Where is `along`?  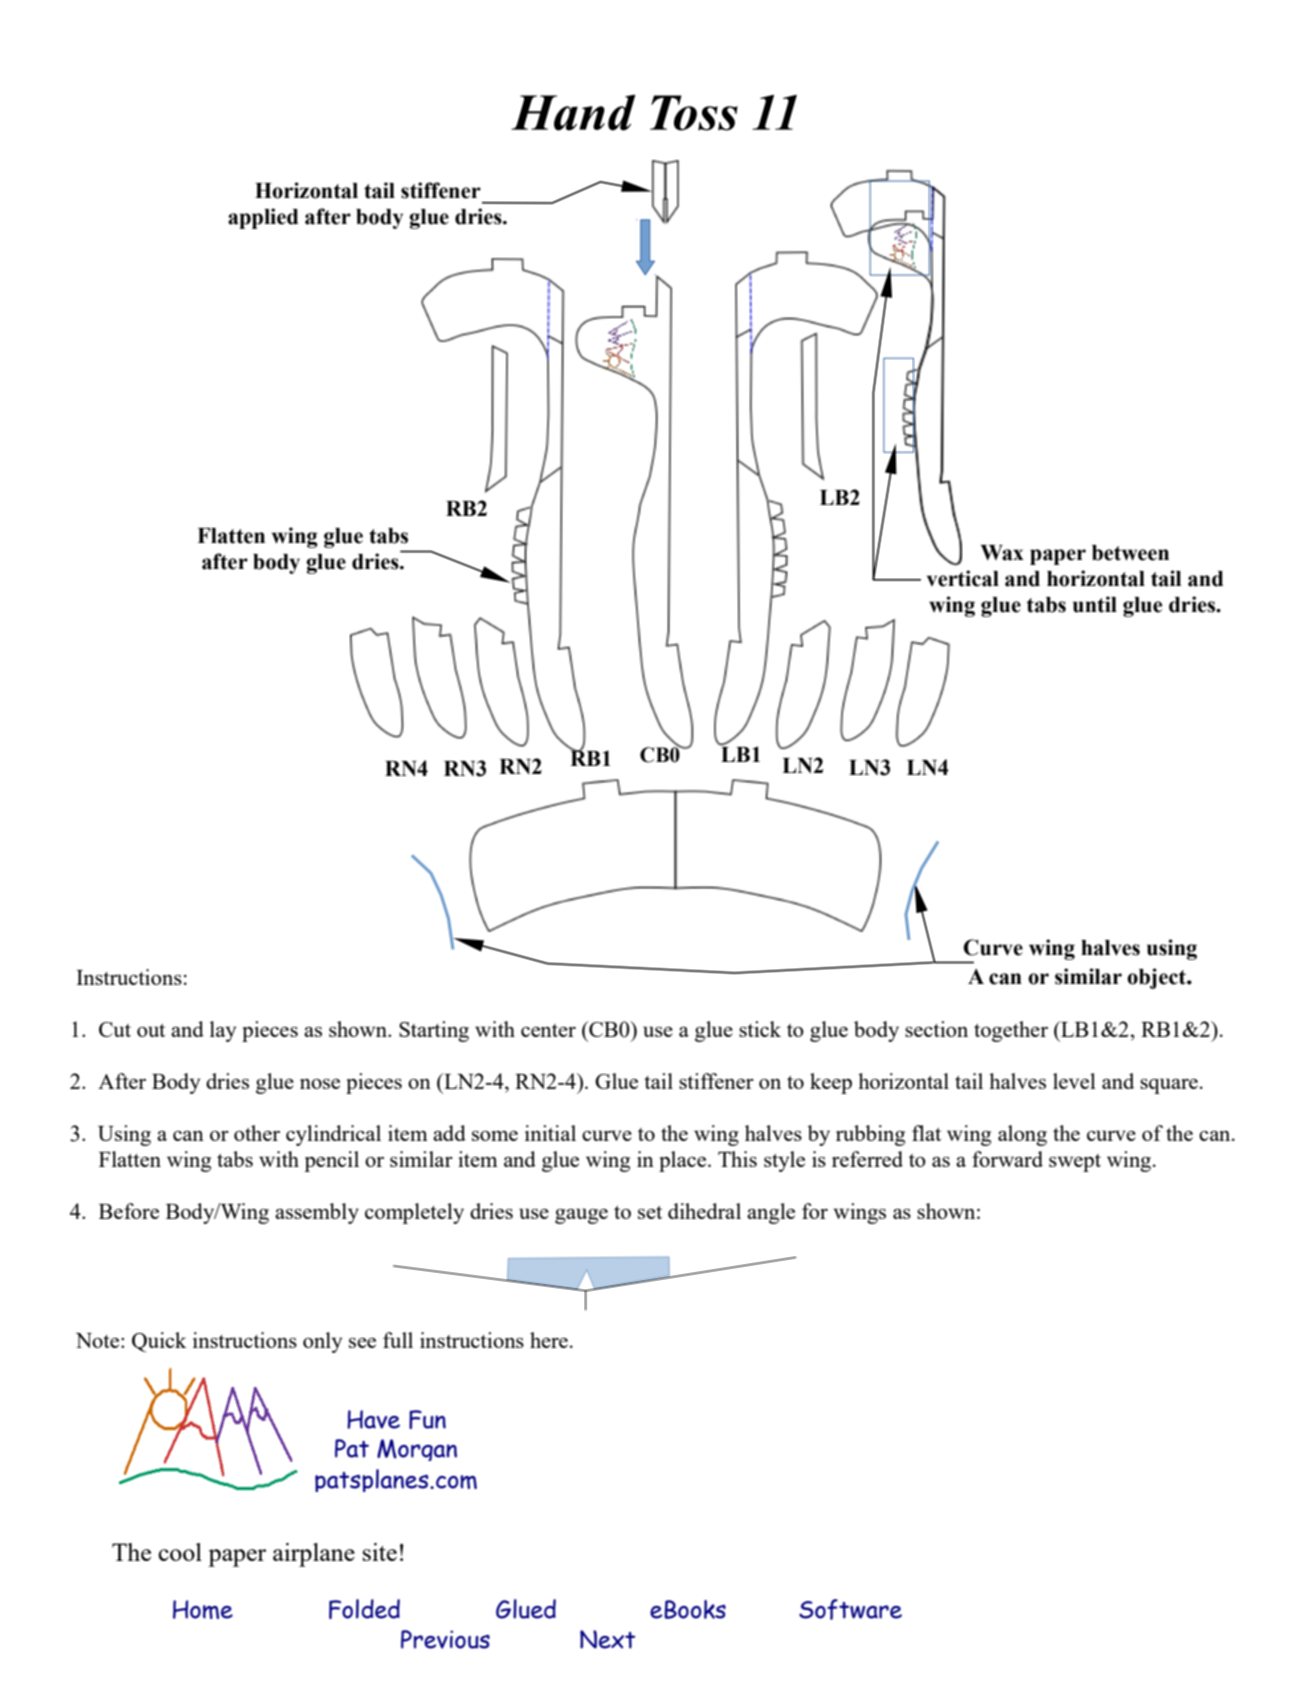 along is located at coordinates (1022, 1135).
